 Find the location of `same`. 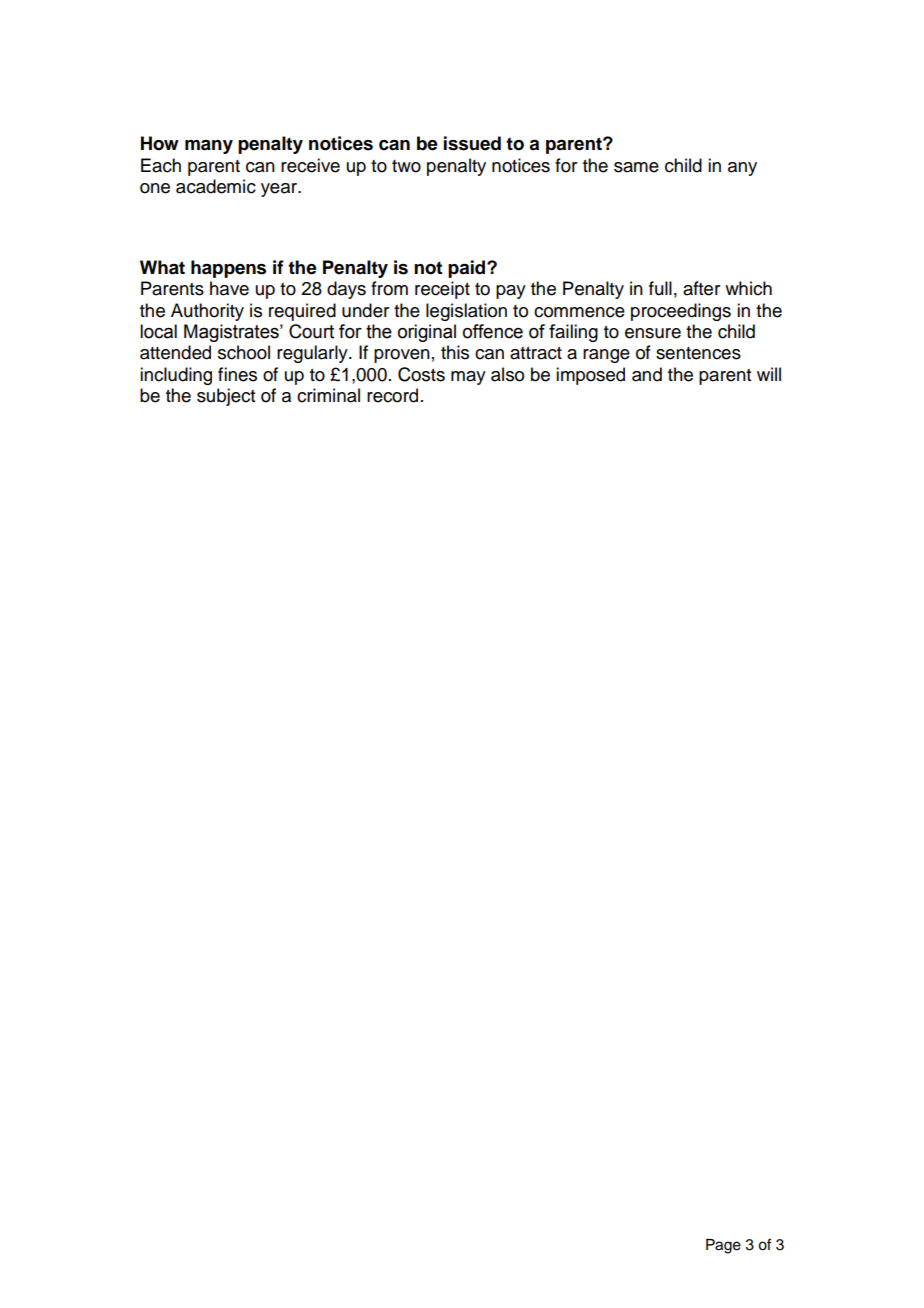

same is located at coordinates (636, 167).
